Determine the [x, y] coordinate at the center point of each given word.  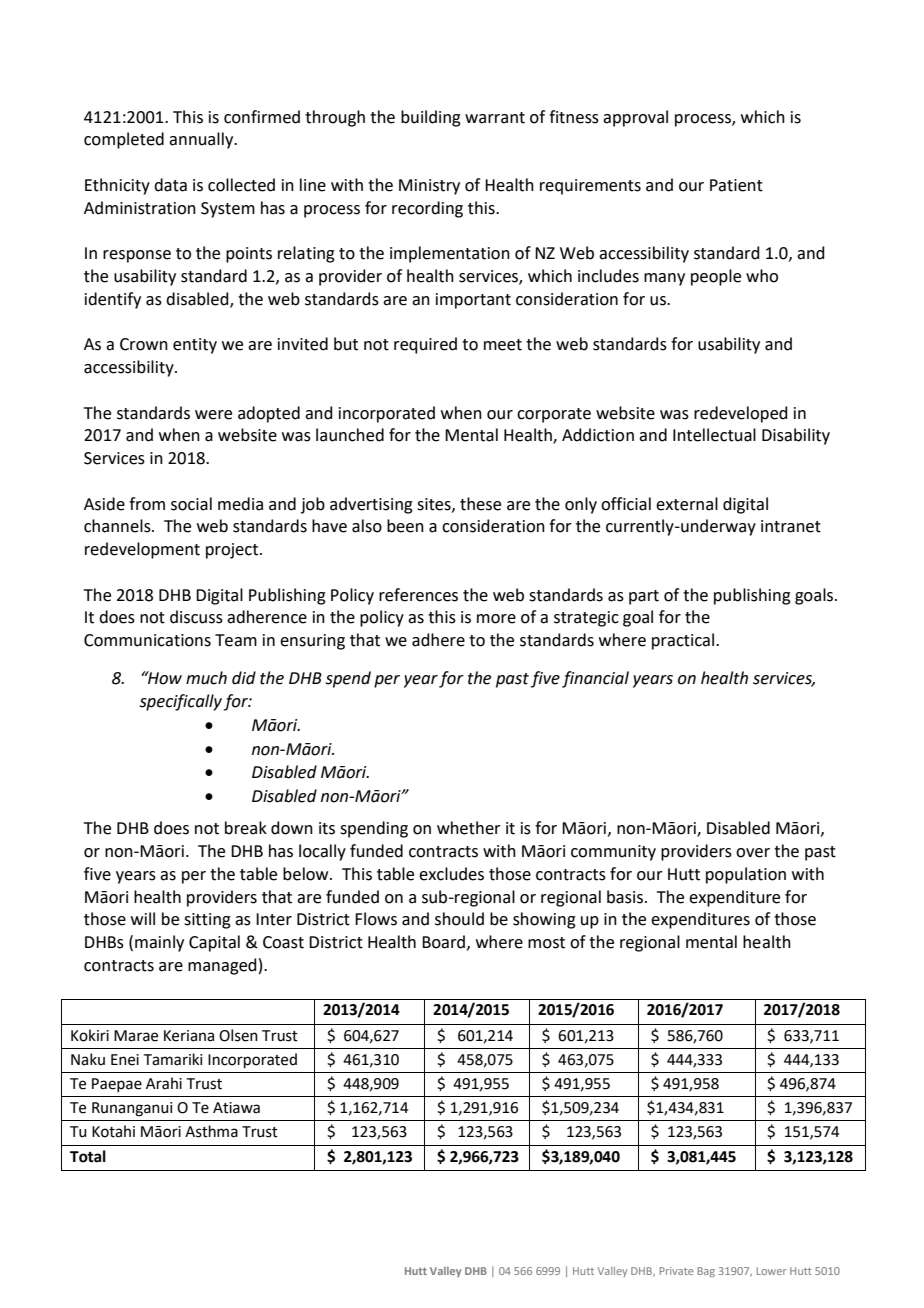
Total [88, 1156]
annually [202, 140]
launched [350, 435]
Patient [736, 185]
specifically [180, 702]
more [496, 619]
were [213, 415]
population [746, 875]
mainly [159, 943]
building [431, 118]
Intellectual [714, 435]
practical [684, 641]
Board [443, 942]
